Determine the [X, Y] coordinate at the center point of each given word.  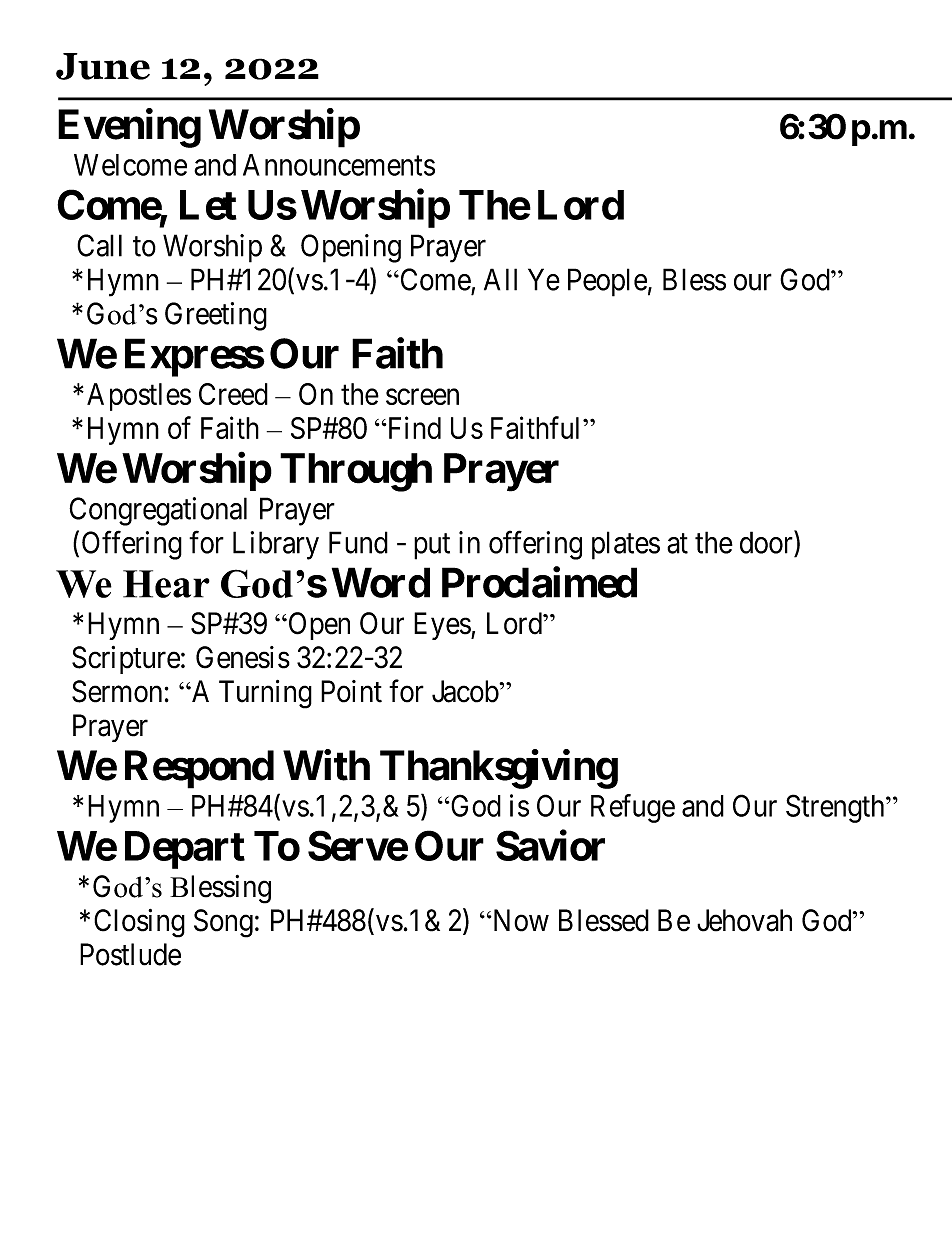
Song [223, 923]
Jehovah [744, 920]
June [103, 66]
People [607, 282]
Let [208, 205]
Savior [550, 845]
